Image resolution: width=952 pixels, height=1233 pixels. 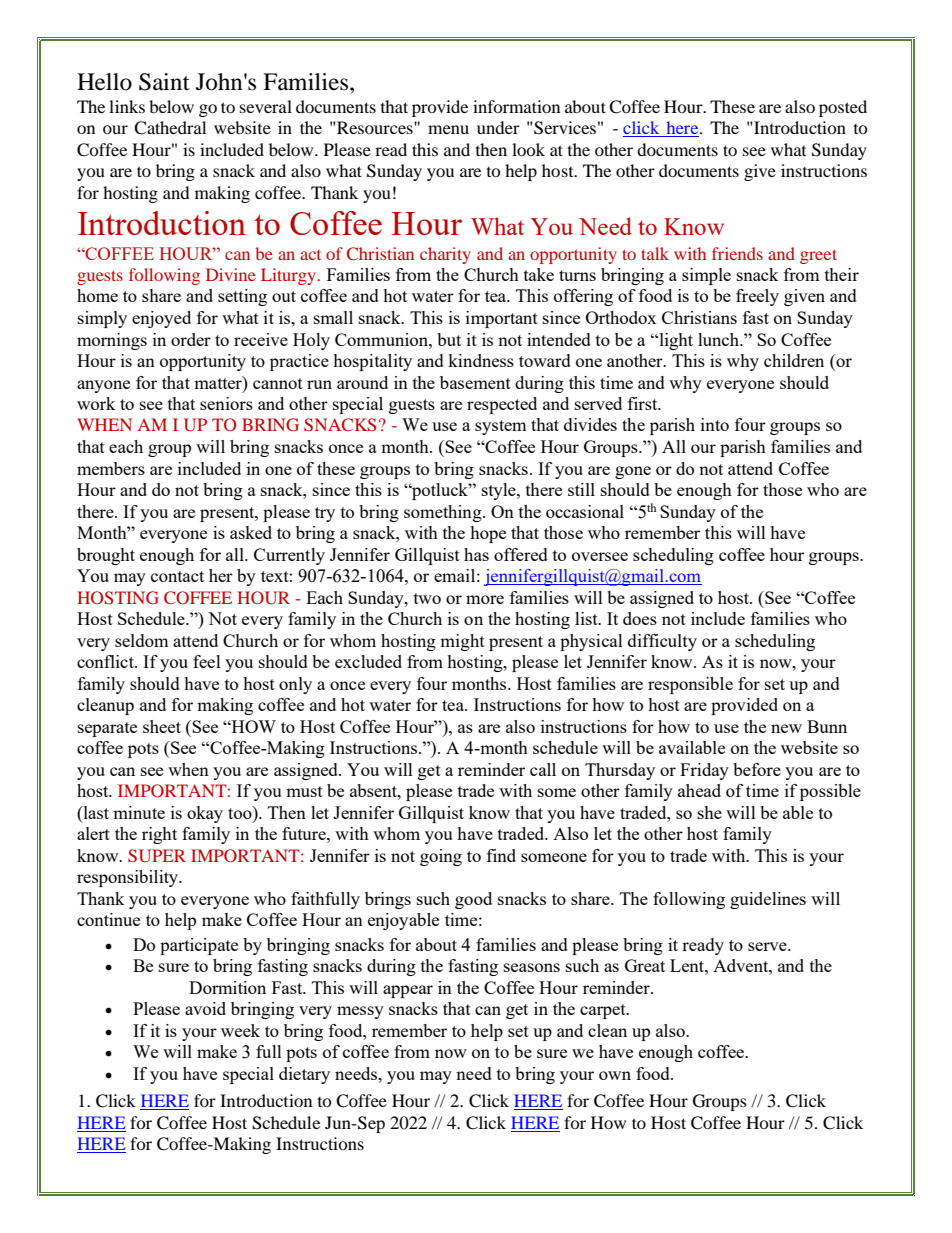 I want to click on does, so click(x=640, y=618).
